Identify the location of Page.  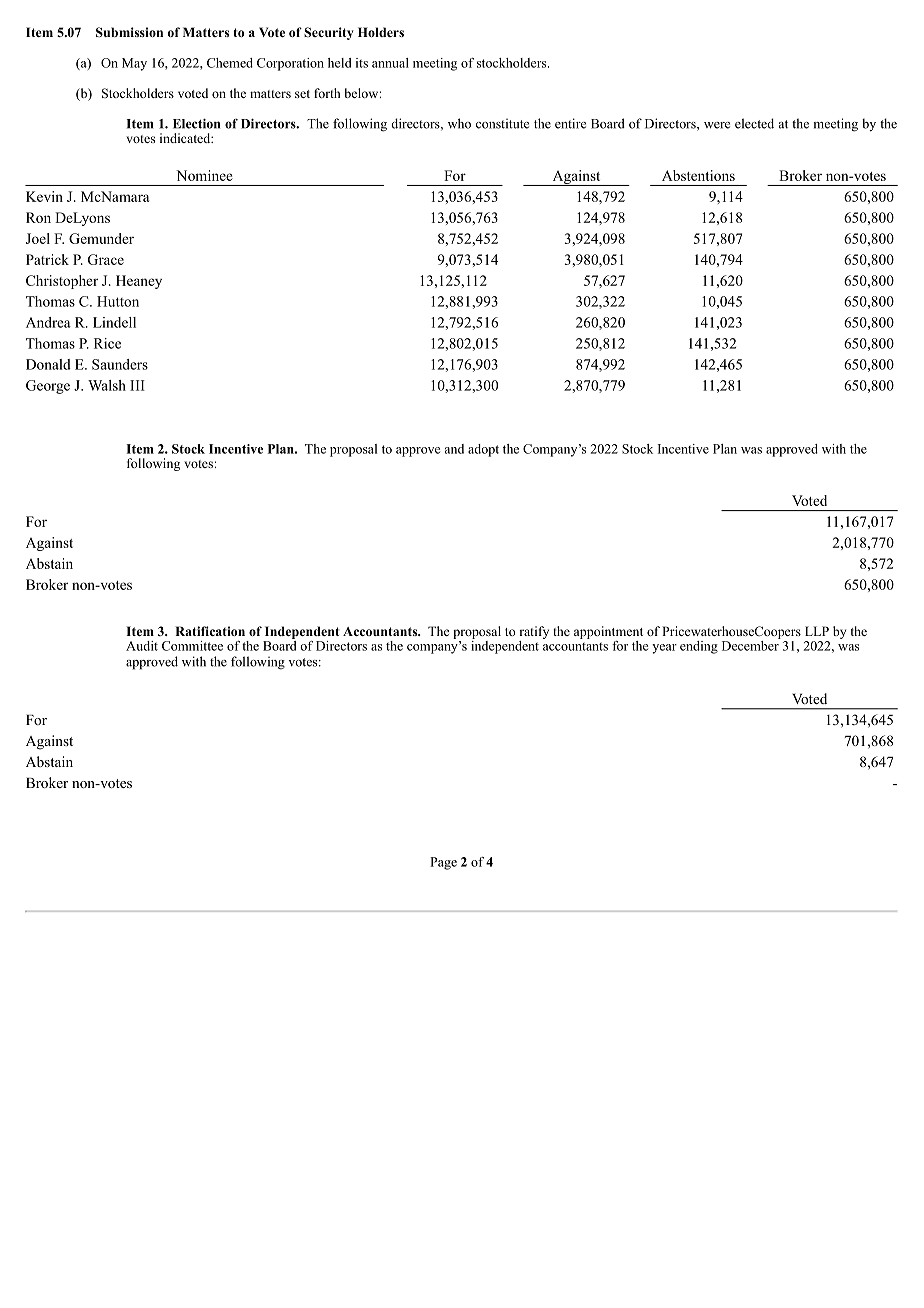
(443, 863).
